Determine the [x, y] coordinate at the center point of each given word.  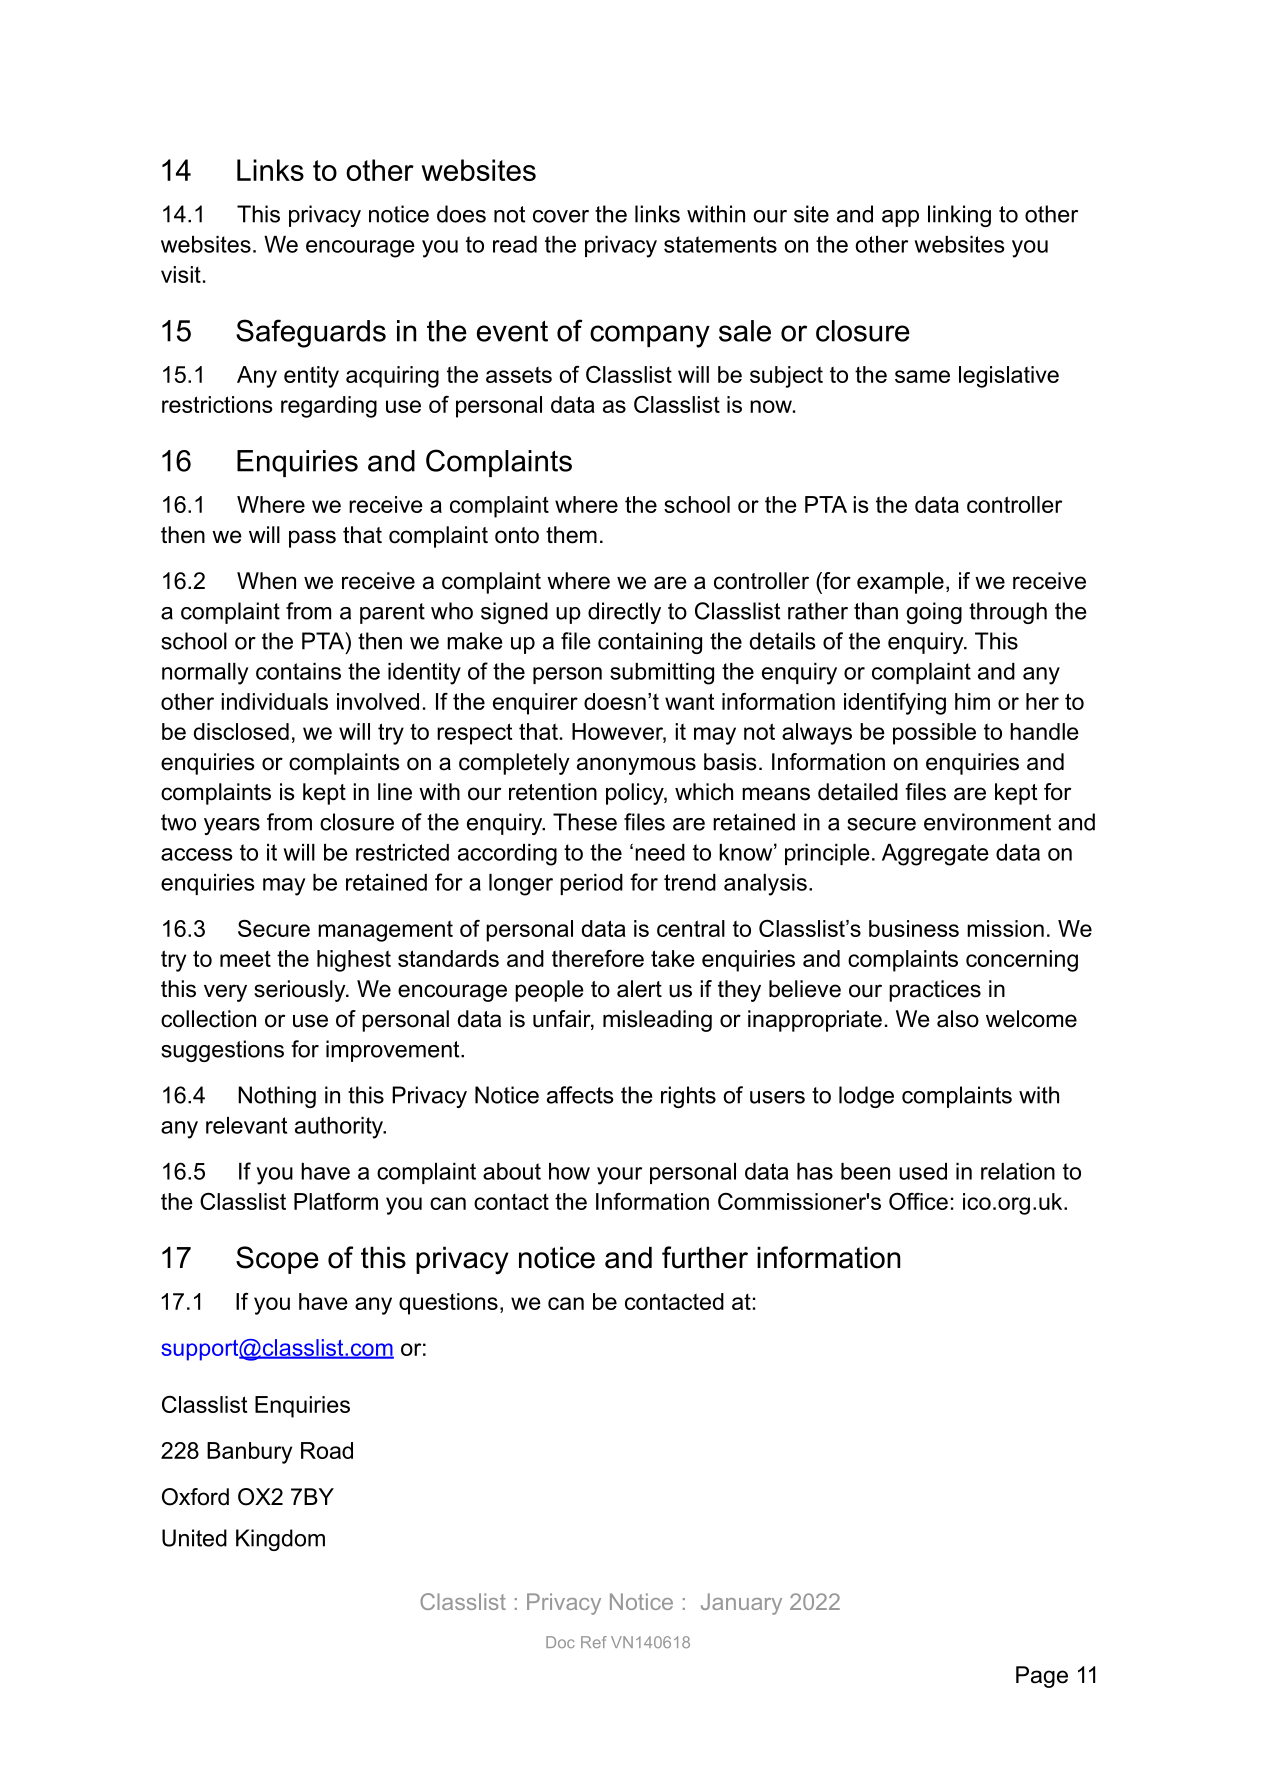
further [705, 1257]
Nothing [277, 1097]
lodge [866, 1097]
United [194, 1538]
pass [312, 539]
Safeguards [311, 333]
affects [580, 1095]
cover [561, 216]
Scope [277, 1260]
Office [918, 1201]
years [232, 826]
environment [987, 822]
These [585, 822]
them [571, 535]
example [900, 583]
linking [959, 216]
